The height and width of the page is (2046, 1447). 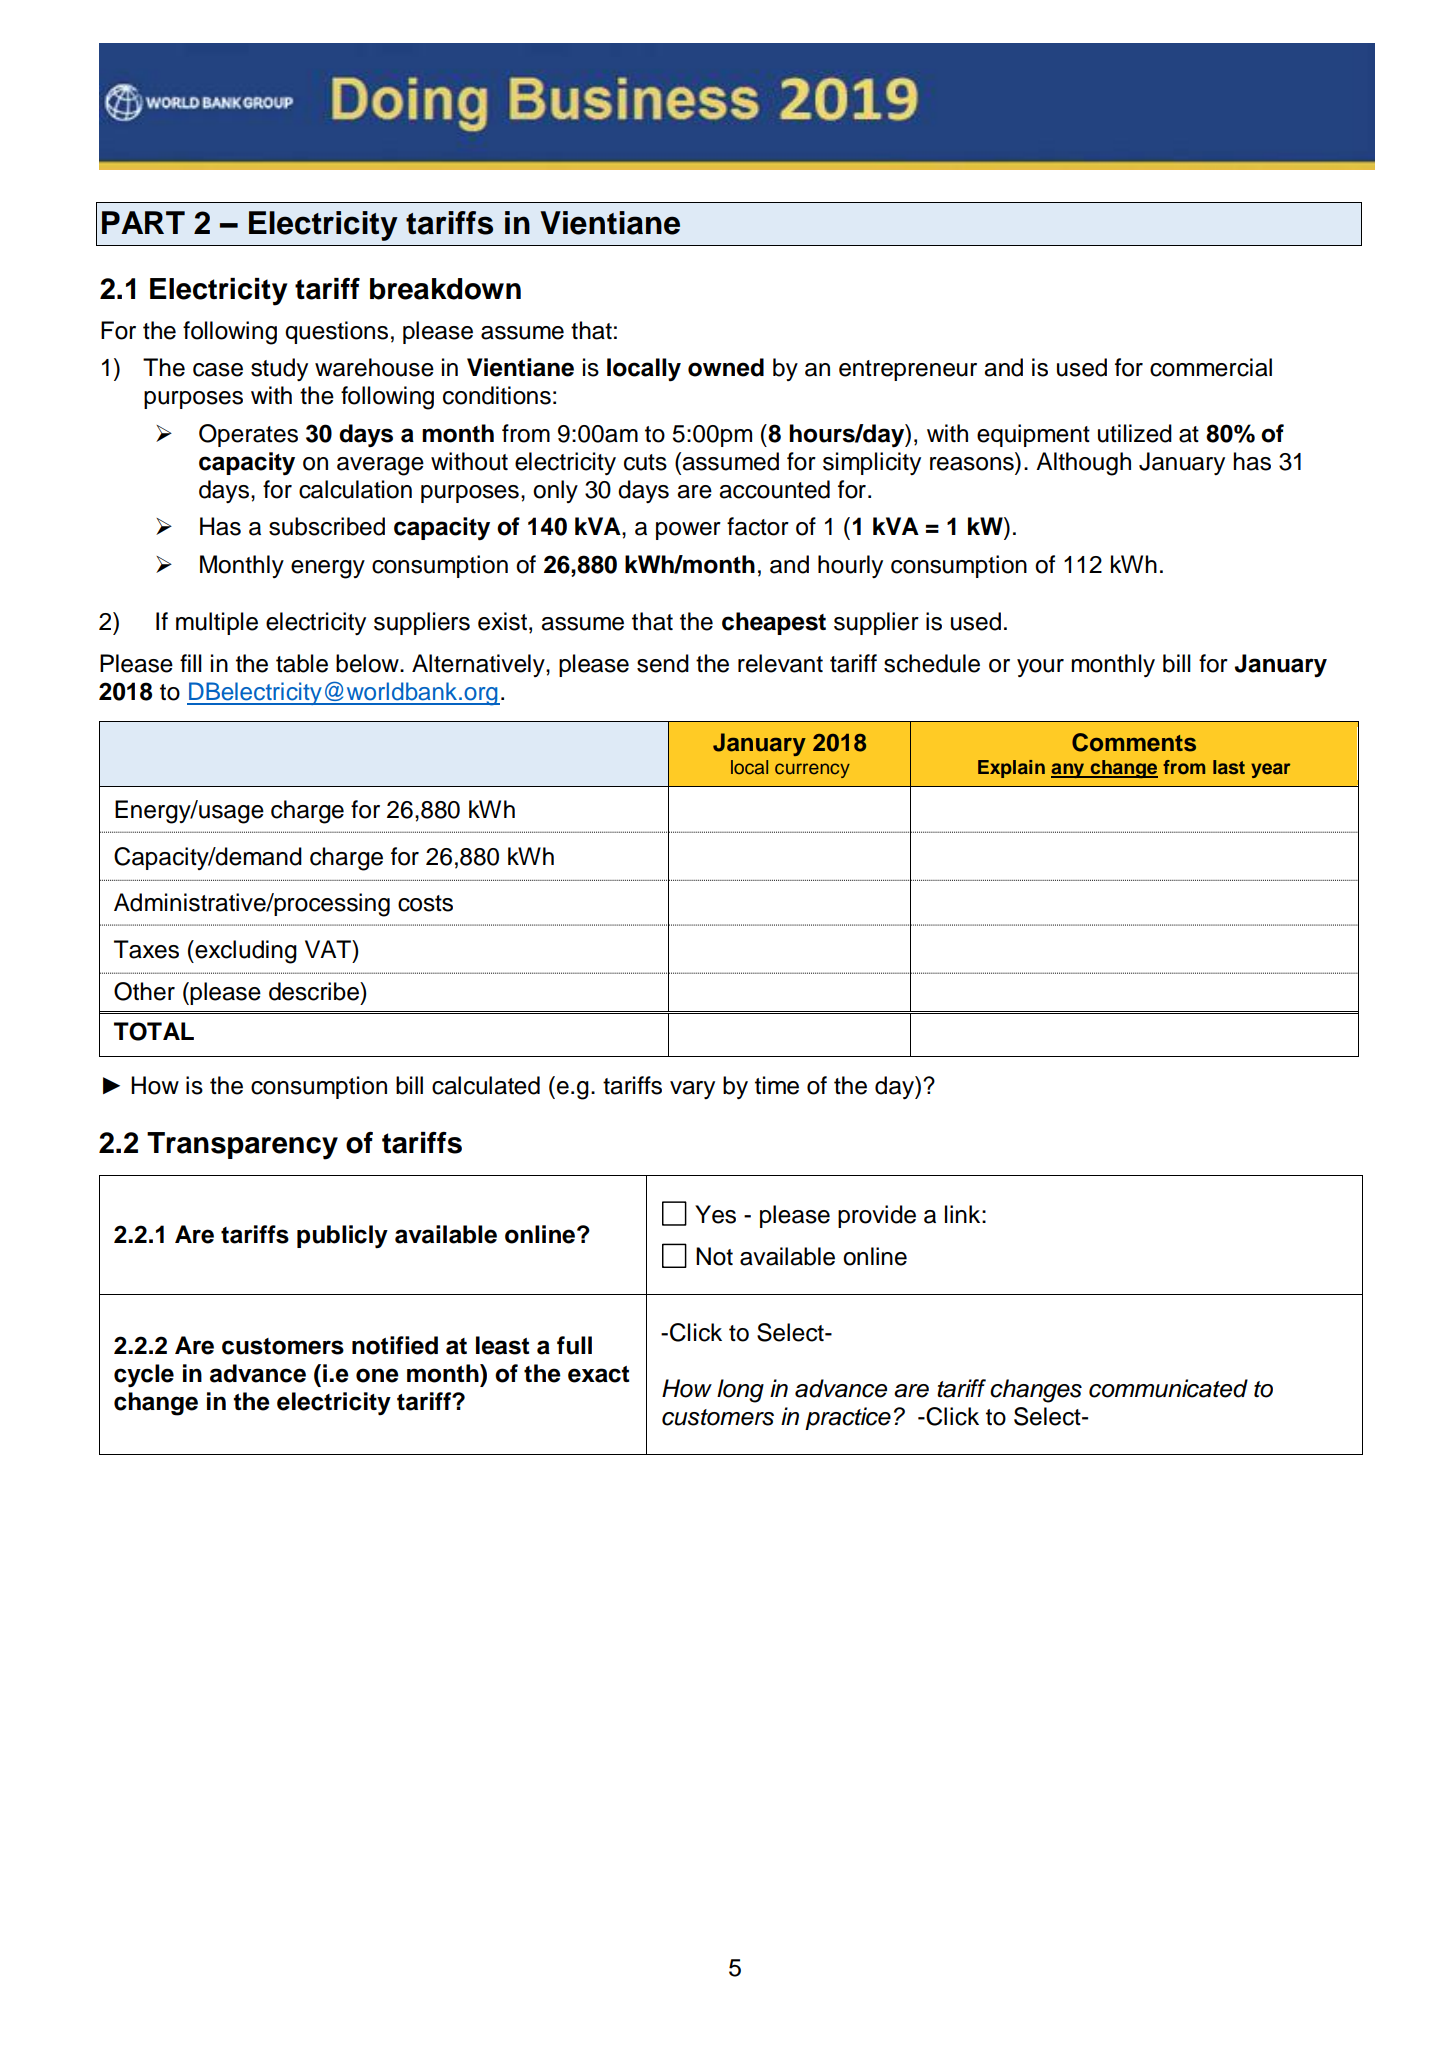 What do you see at coordinates (242, 1146) in the page?
I see `Transparency` at bounding box center [242, 1146].
